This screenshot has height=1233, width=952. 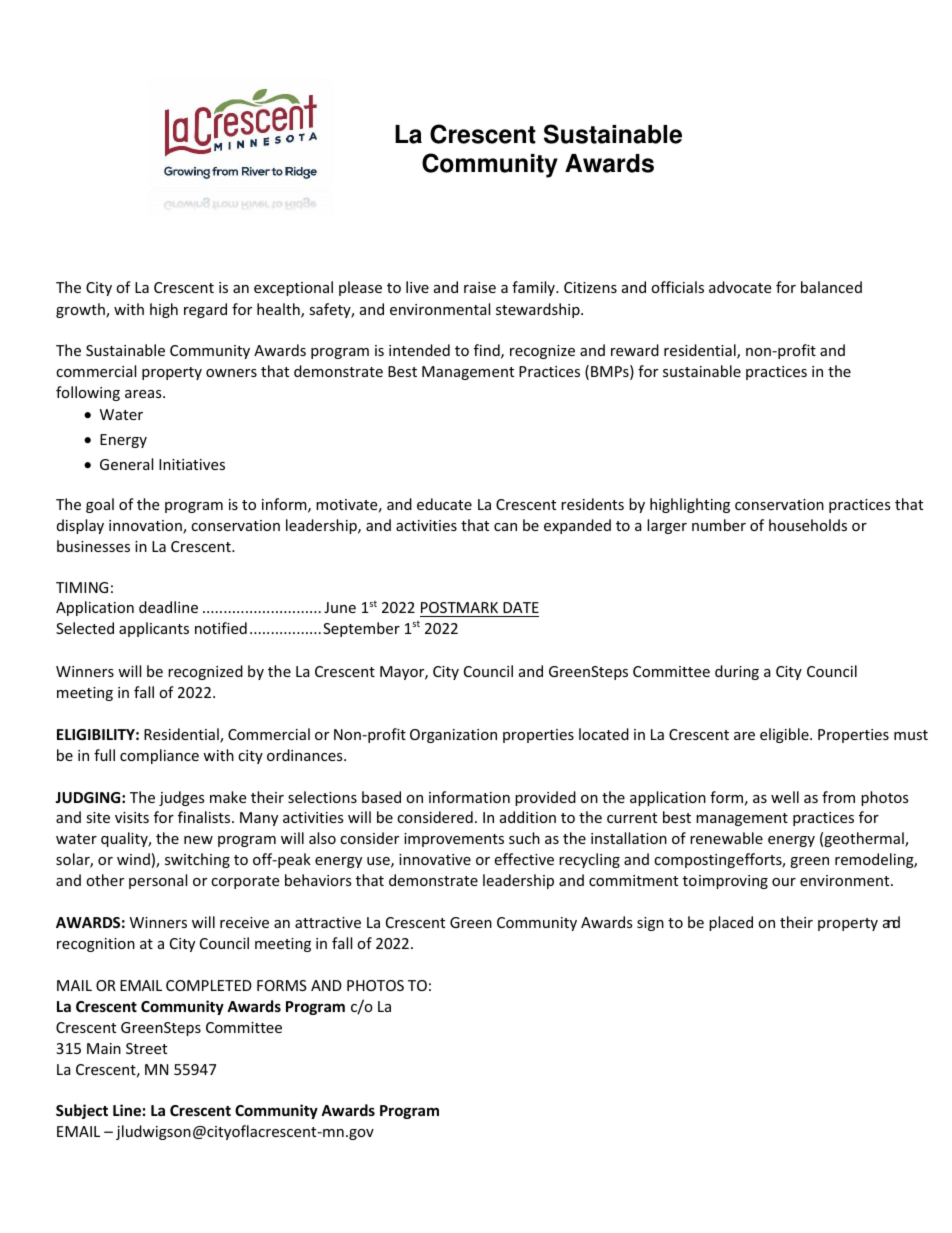 I want to click on placed, so click(x=731, y=923).
